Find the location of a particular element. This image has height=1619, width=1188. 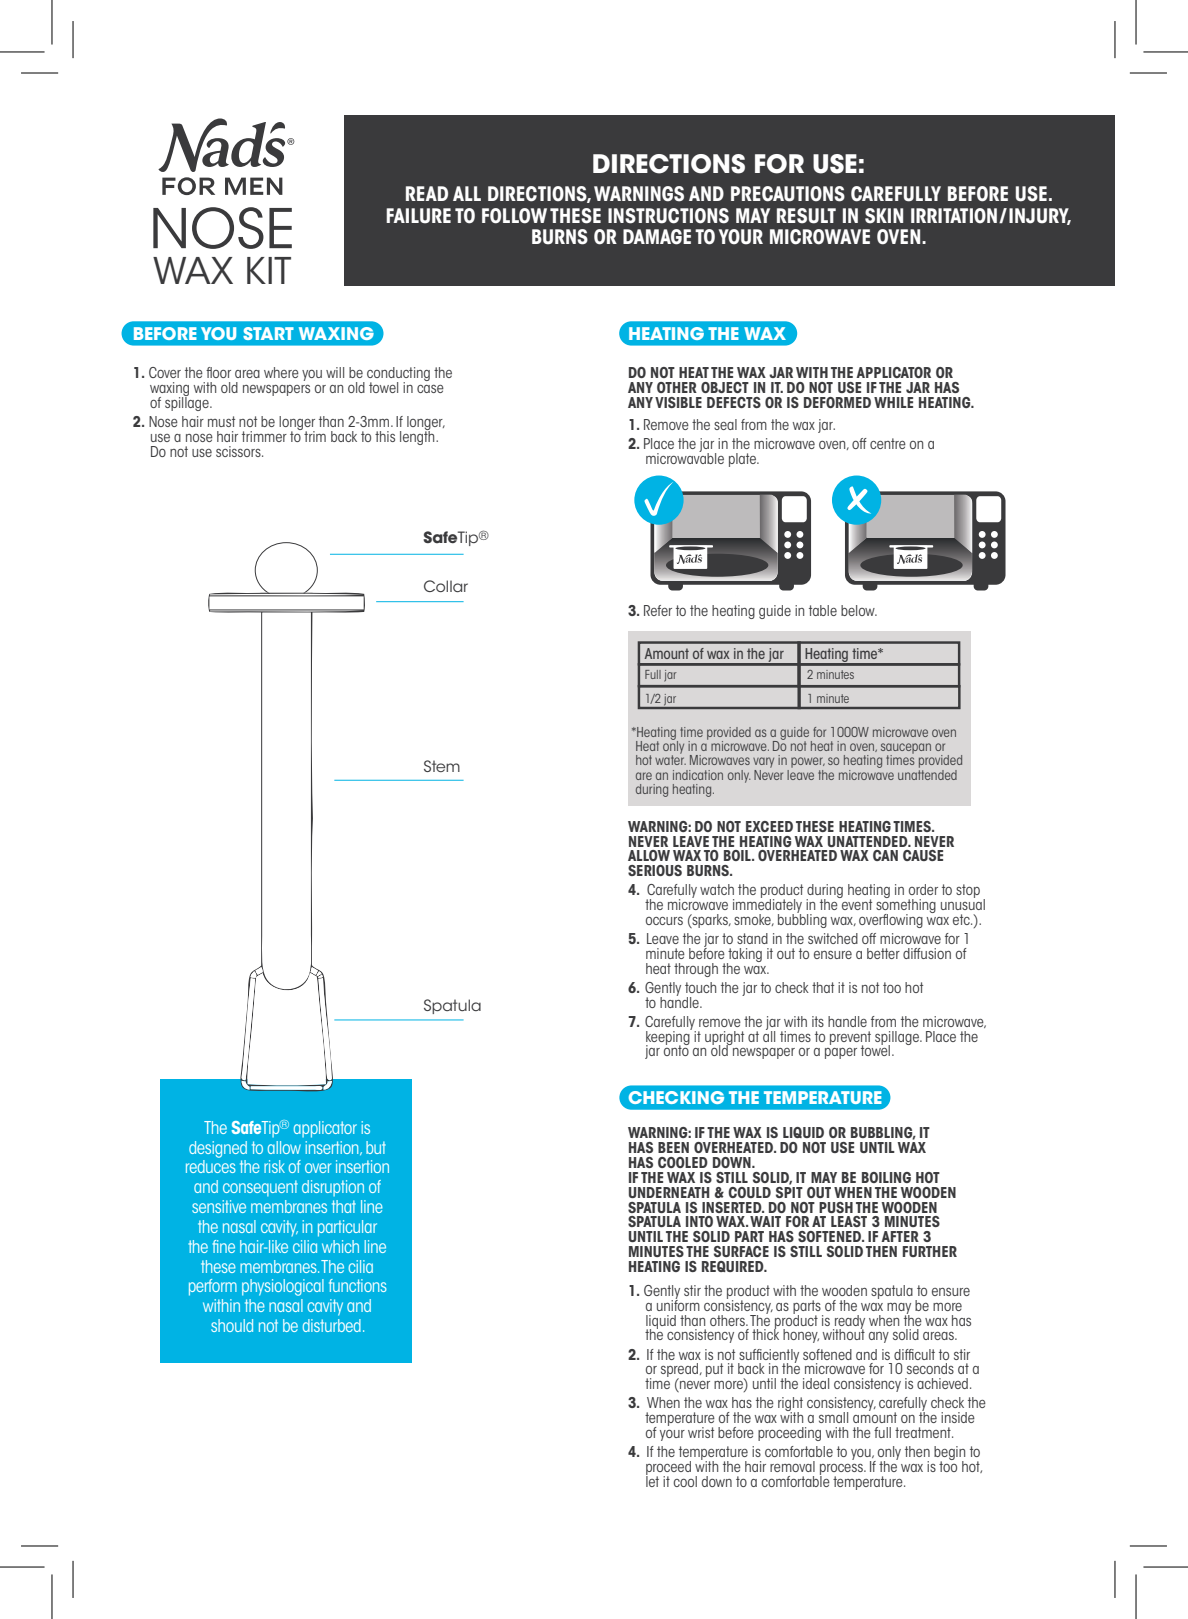

water is located at coordinates (670, 759).
